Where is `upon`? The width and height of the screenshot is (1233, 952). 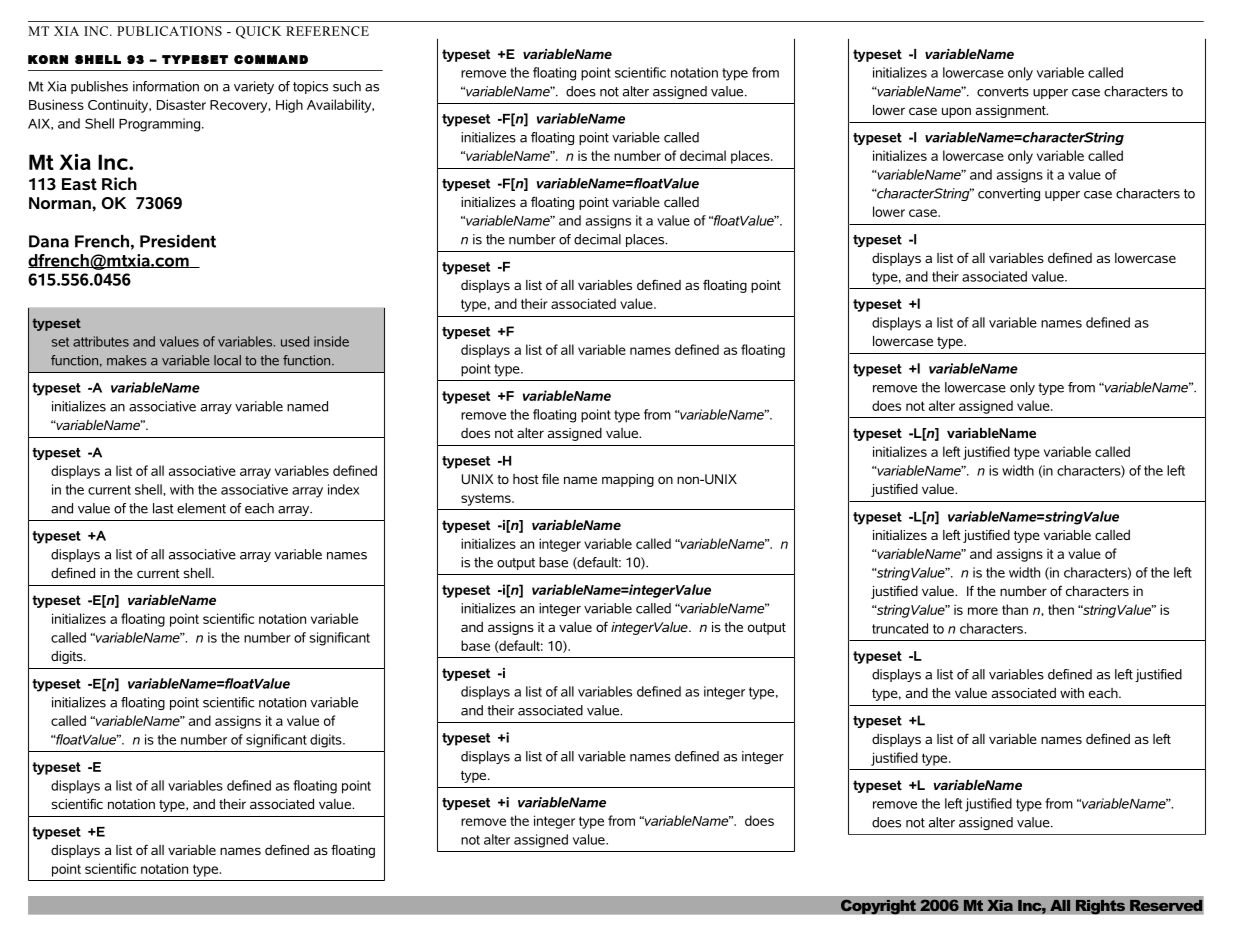 upon is located at coordinates (956, 112).
